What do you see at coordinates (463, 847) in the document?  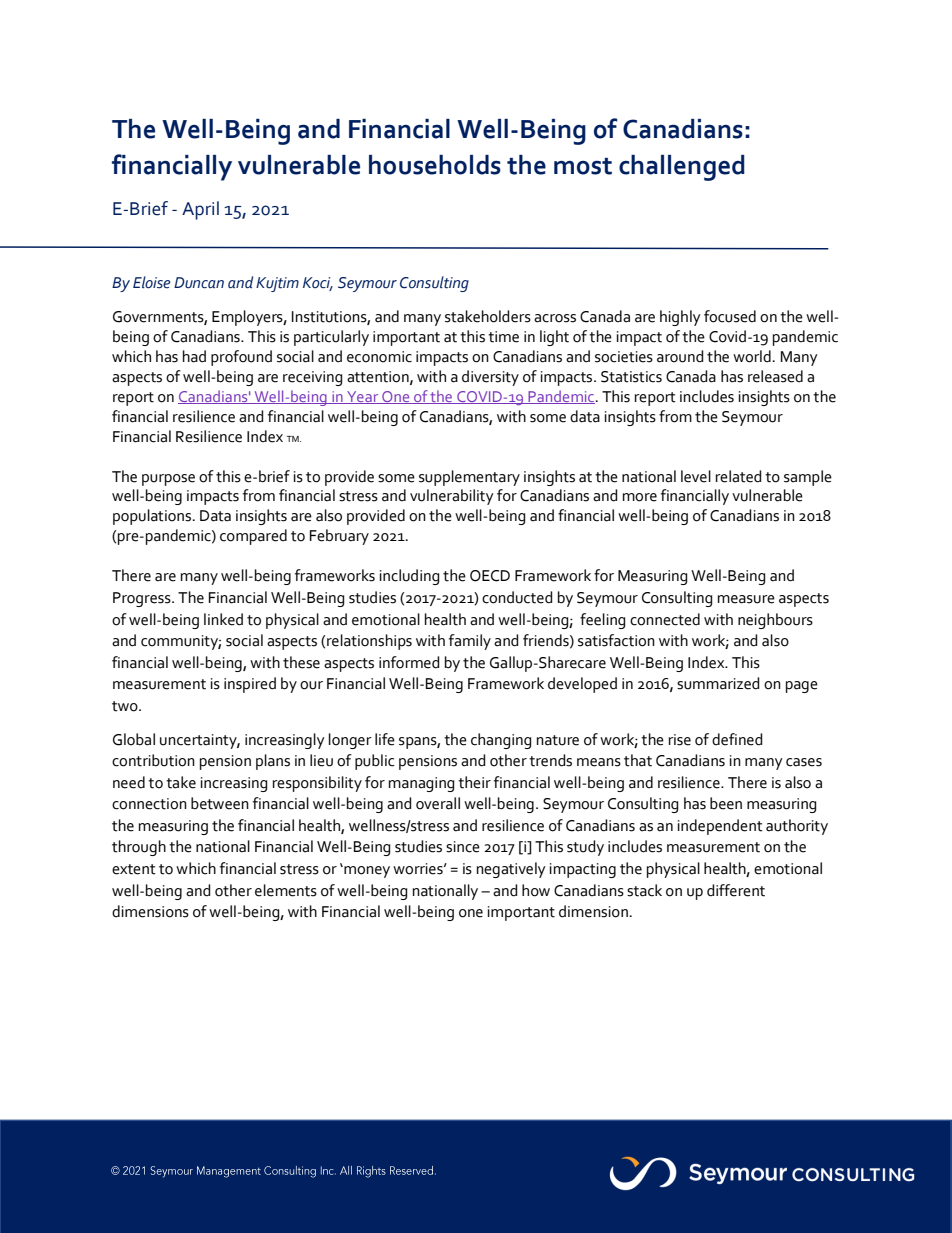 I see `since` at bounding box center [463, 847].
